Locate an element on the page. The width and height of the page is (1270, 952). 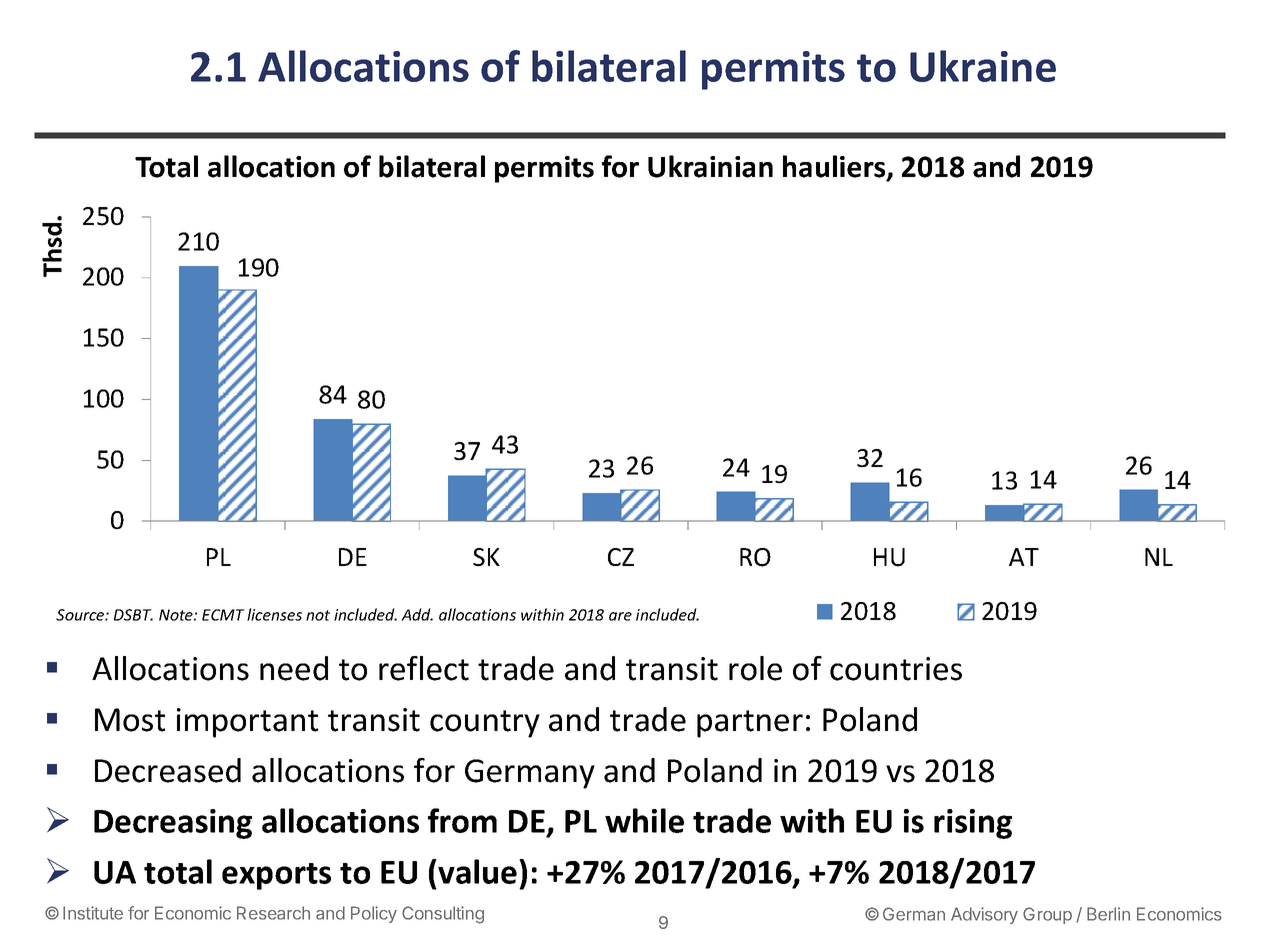
value is located at coordinates (476, 871).
